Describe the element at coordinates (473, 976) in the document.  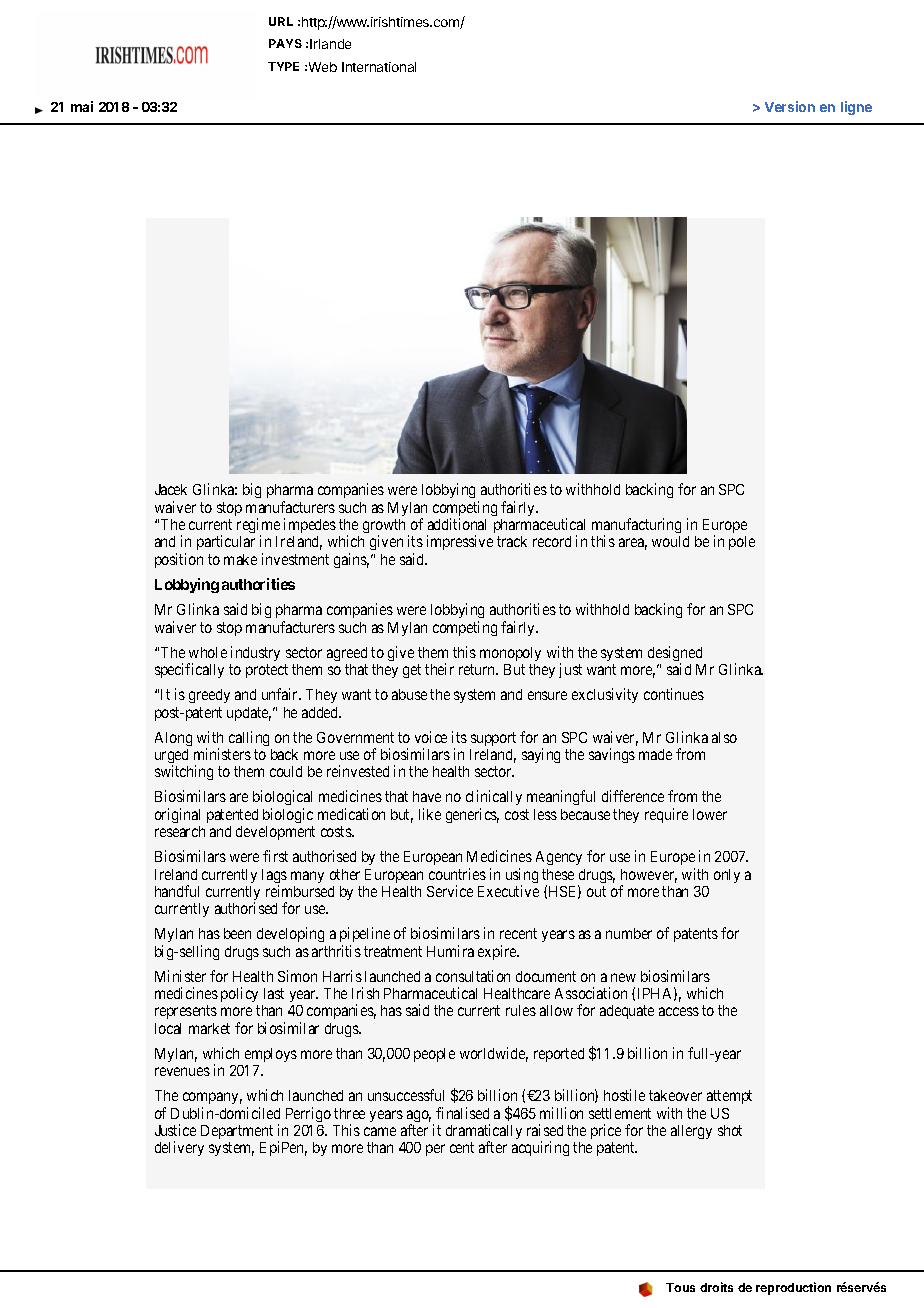
I see `consultation` at that location.
